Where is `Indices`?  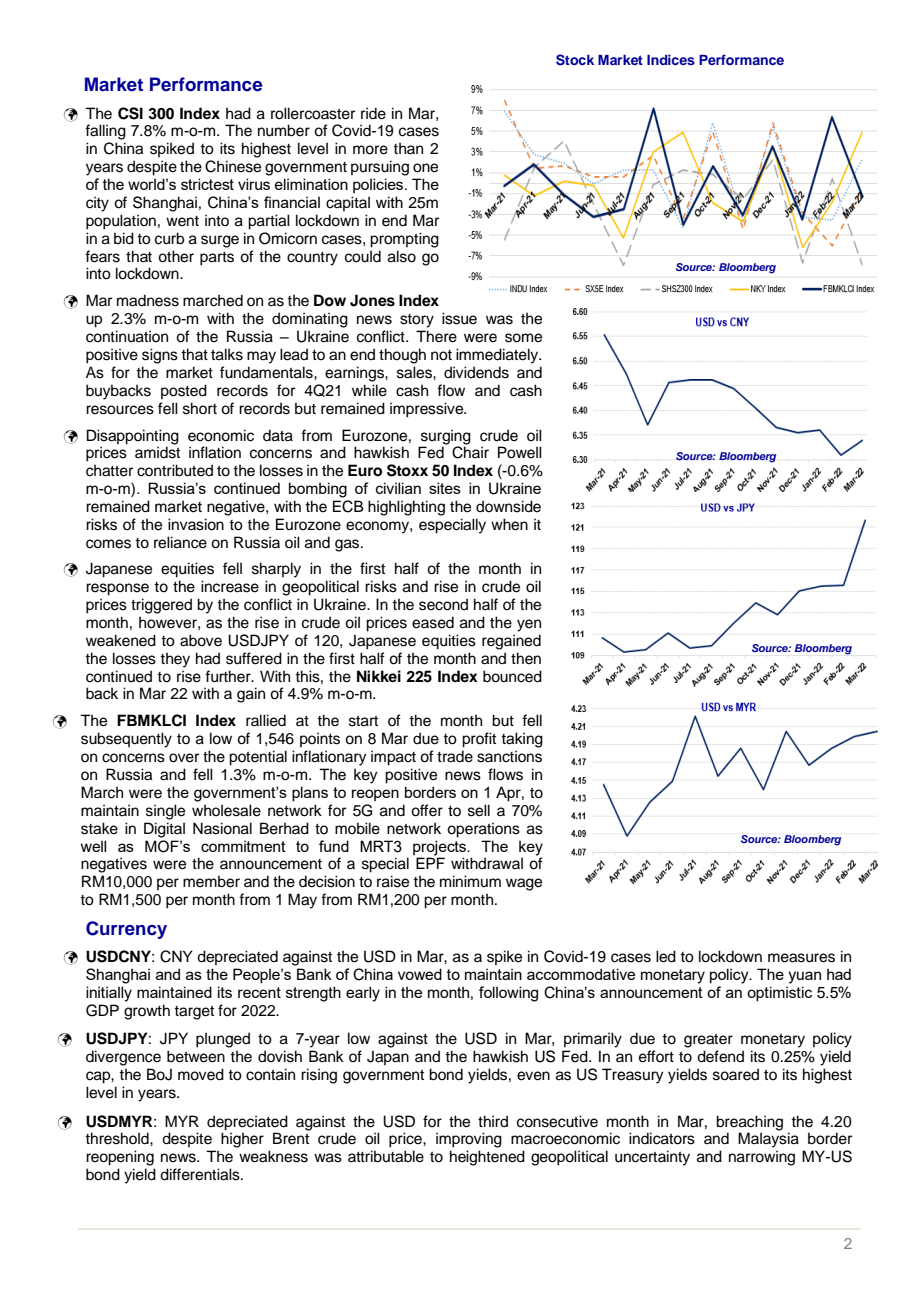
Indices is located at coordinates (671, 59).
